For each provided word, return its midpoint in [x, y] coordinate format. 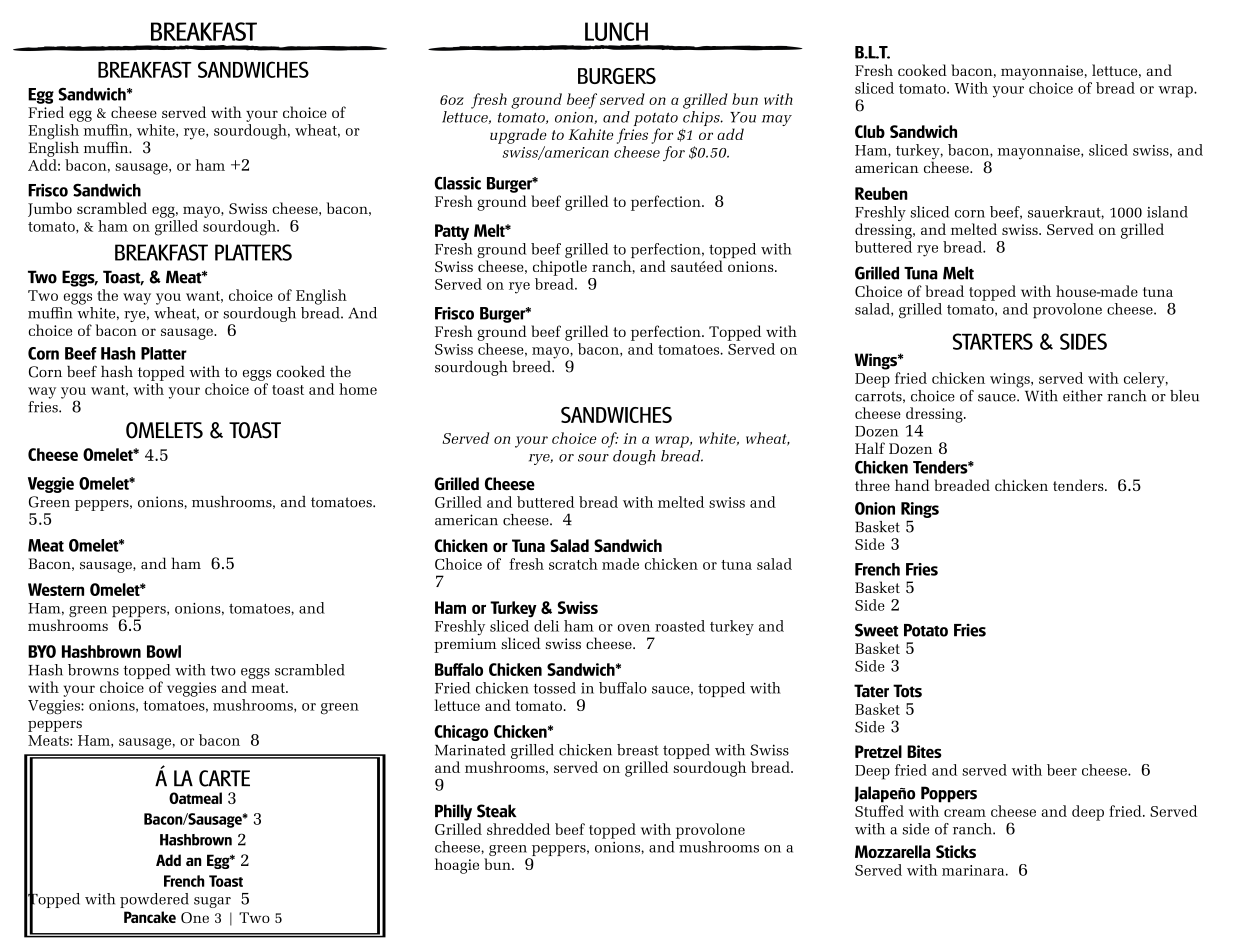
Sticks [956, 851]
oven [634, 628]
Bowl [164, 651]
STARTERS [993, 341]
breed [532, 367]
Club [870, 131]
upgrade [518, 136]
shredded [518, 829]
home [358, 389]
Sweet [876, 630]
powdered [154, 900]
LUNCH [616, 31]
